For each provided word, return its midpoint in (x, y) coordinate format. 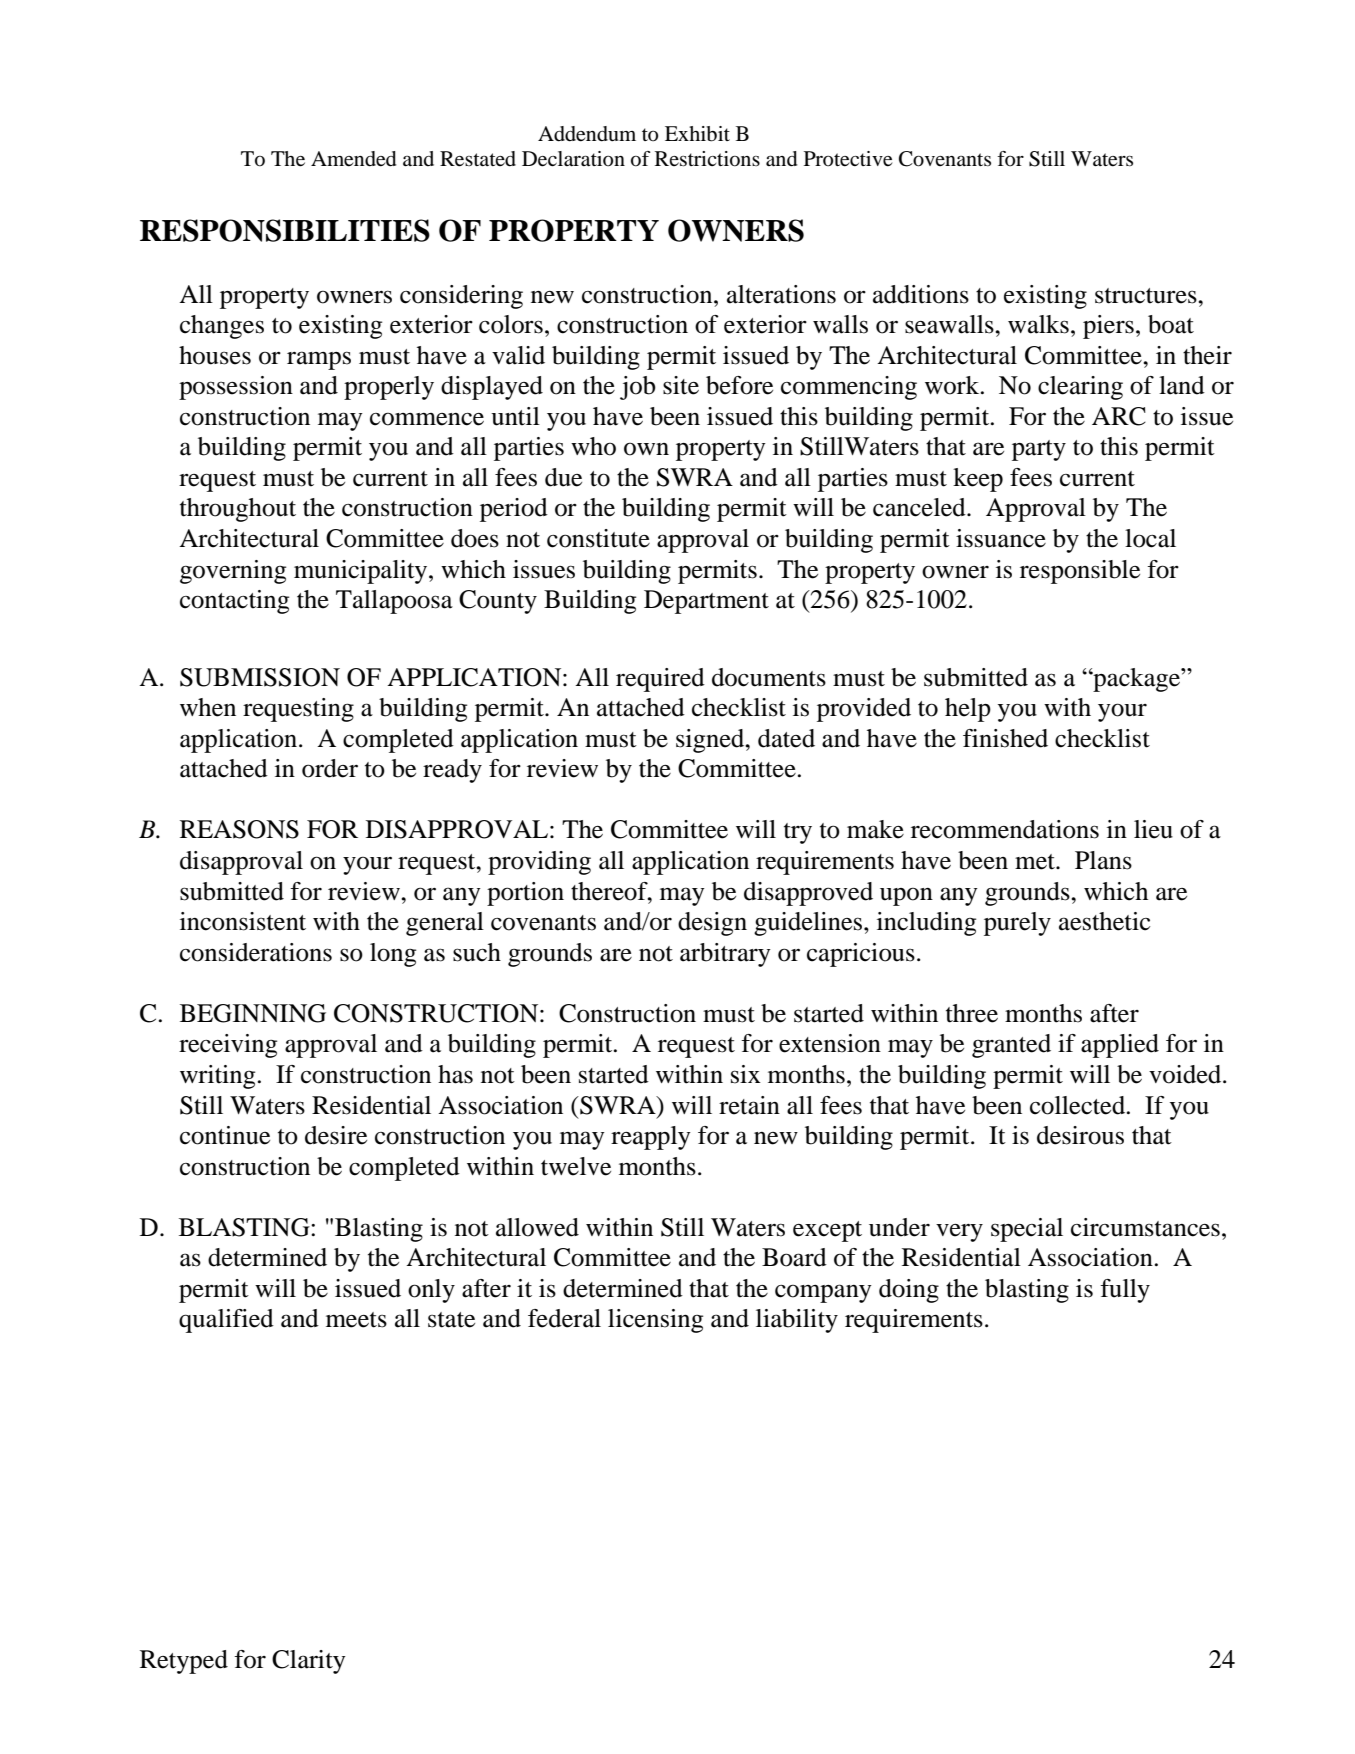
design (712, 924)
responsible (1080, 572)
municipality (362, 572)
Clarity (309, 1662)
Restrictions (707, 159)
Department (706, 602)
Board (794, 1257)
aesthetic (1104, 921)
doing (909, 1291)
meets (356, 1320)
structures (1147, 296)
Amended (353, 159)
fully (1125, 1291)
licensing (655, 1321)
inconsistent (243, 921)
